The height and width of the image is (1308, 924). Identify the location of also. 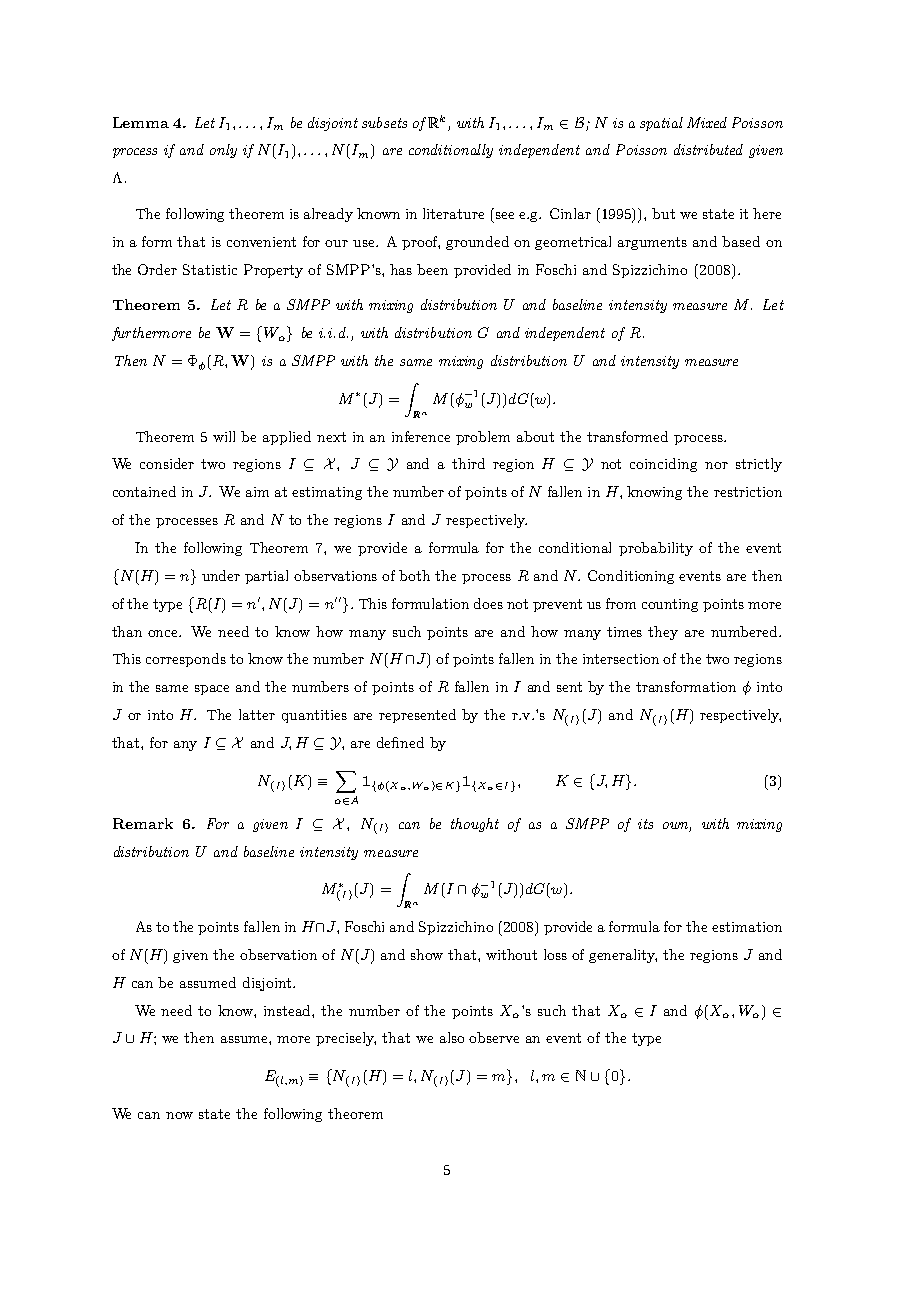
(452, 1037).
